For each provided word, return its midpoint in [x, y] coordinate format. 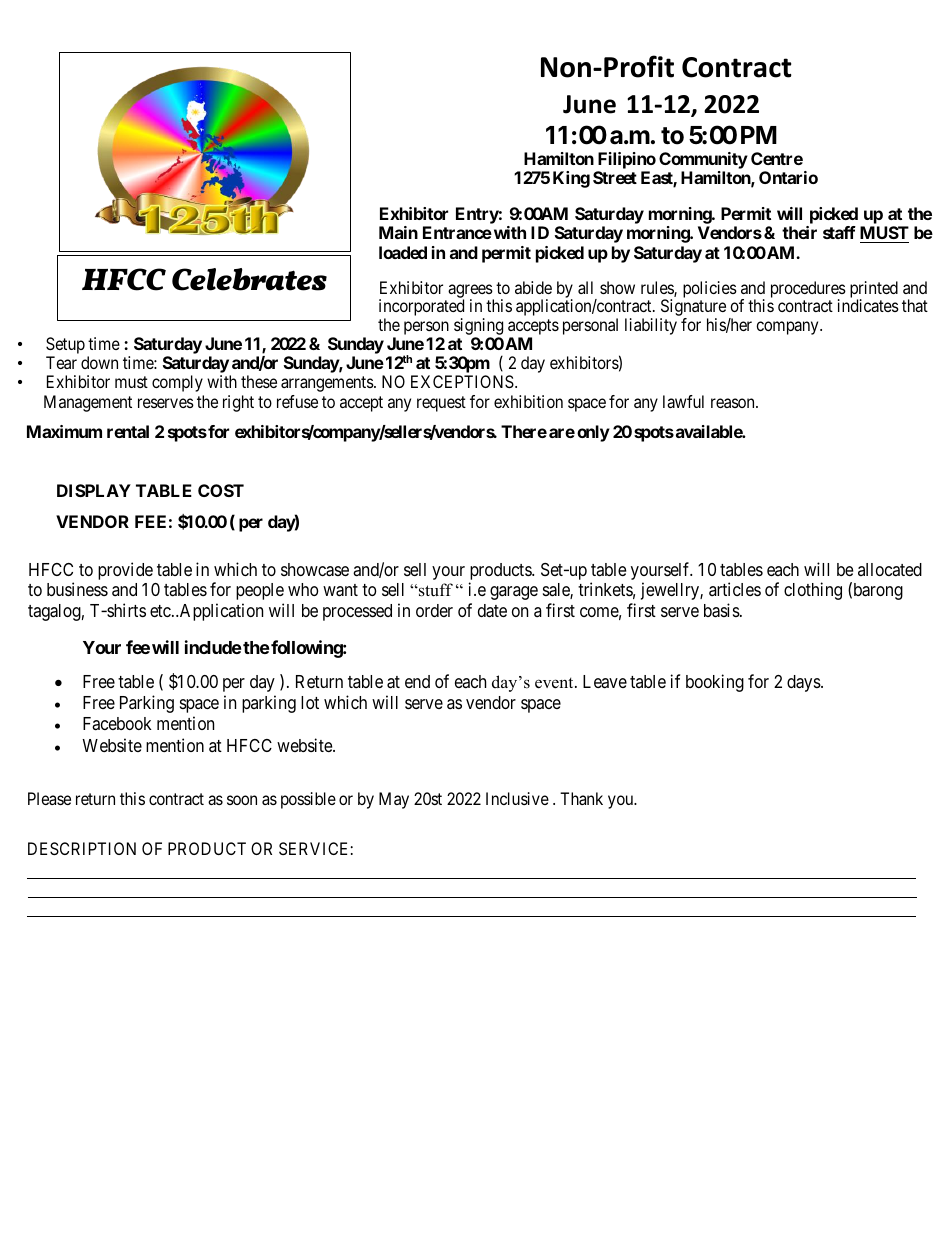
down [99, 362]
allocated [890, 569]
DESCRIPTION [82, 848]
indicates [868, 305]
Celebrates [249, 279]
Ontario [788, 177]
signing [478, 328]
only [593, 433]
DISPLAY [94, 490]
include [213, 647]
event [555, 683]
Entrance [457, 232]
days [804, 683]
